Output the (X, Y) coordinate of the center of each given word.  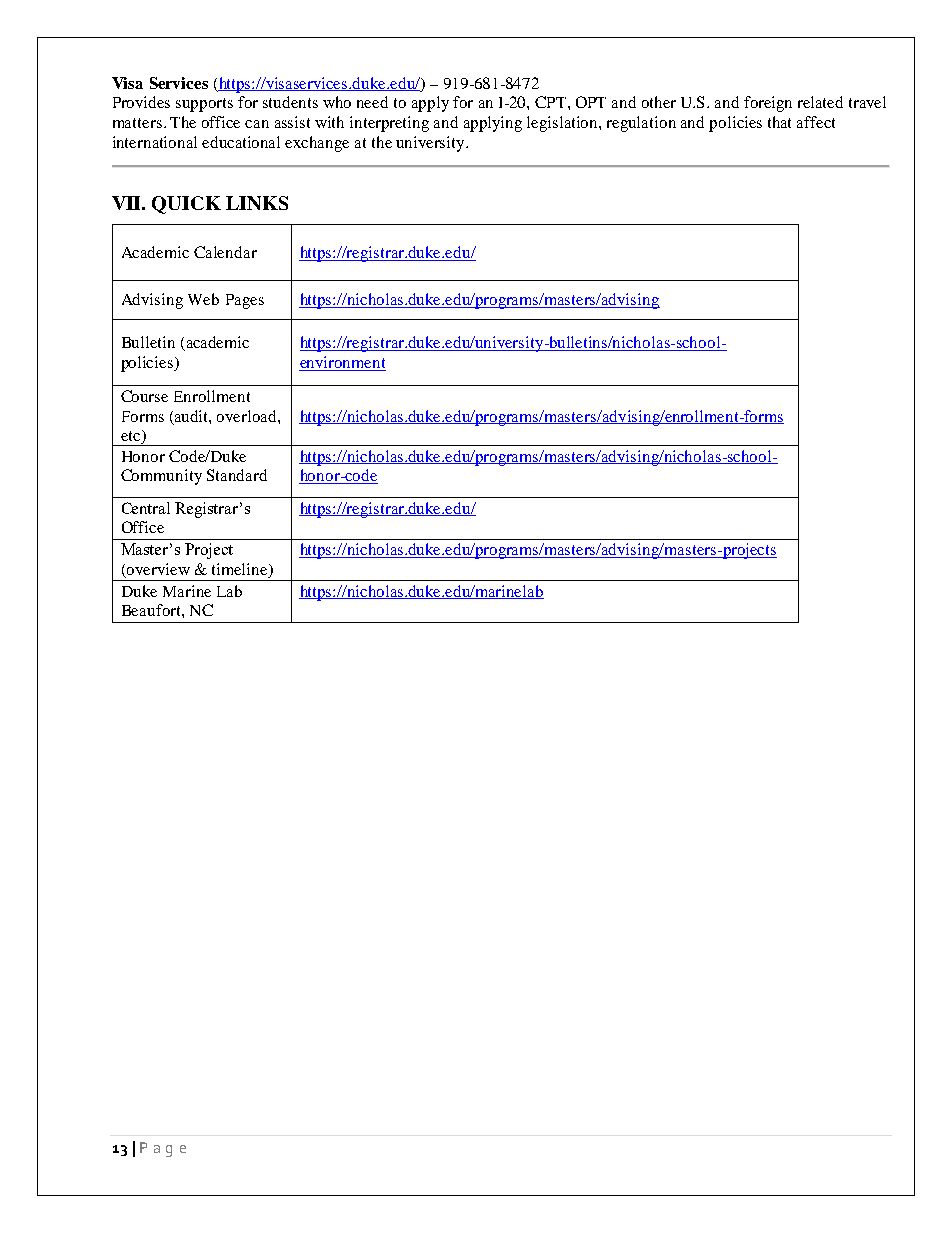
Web (203, 299)
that (779, 122)
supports (204, 105)
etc (132, 437)
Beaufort (152, 610)
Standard (237, 475)
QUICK (186, 205)
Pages (245, 301)
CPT (552, 102)
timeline (241, 570)
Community (161, 477)
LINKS (257, 203)
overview (157, 570)
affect (816, 122)
